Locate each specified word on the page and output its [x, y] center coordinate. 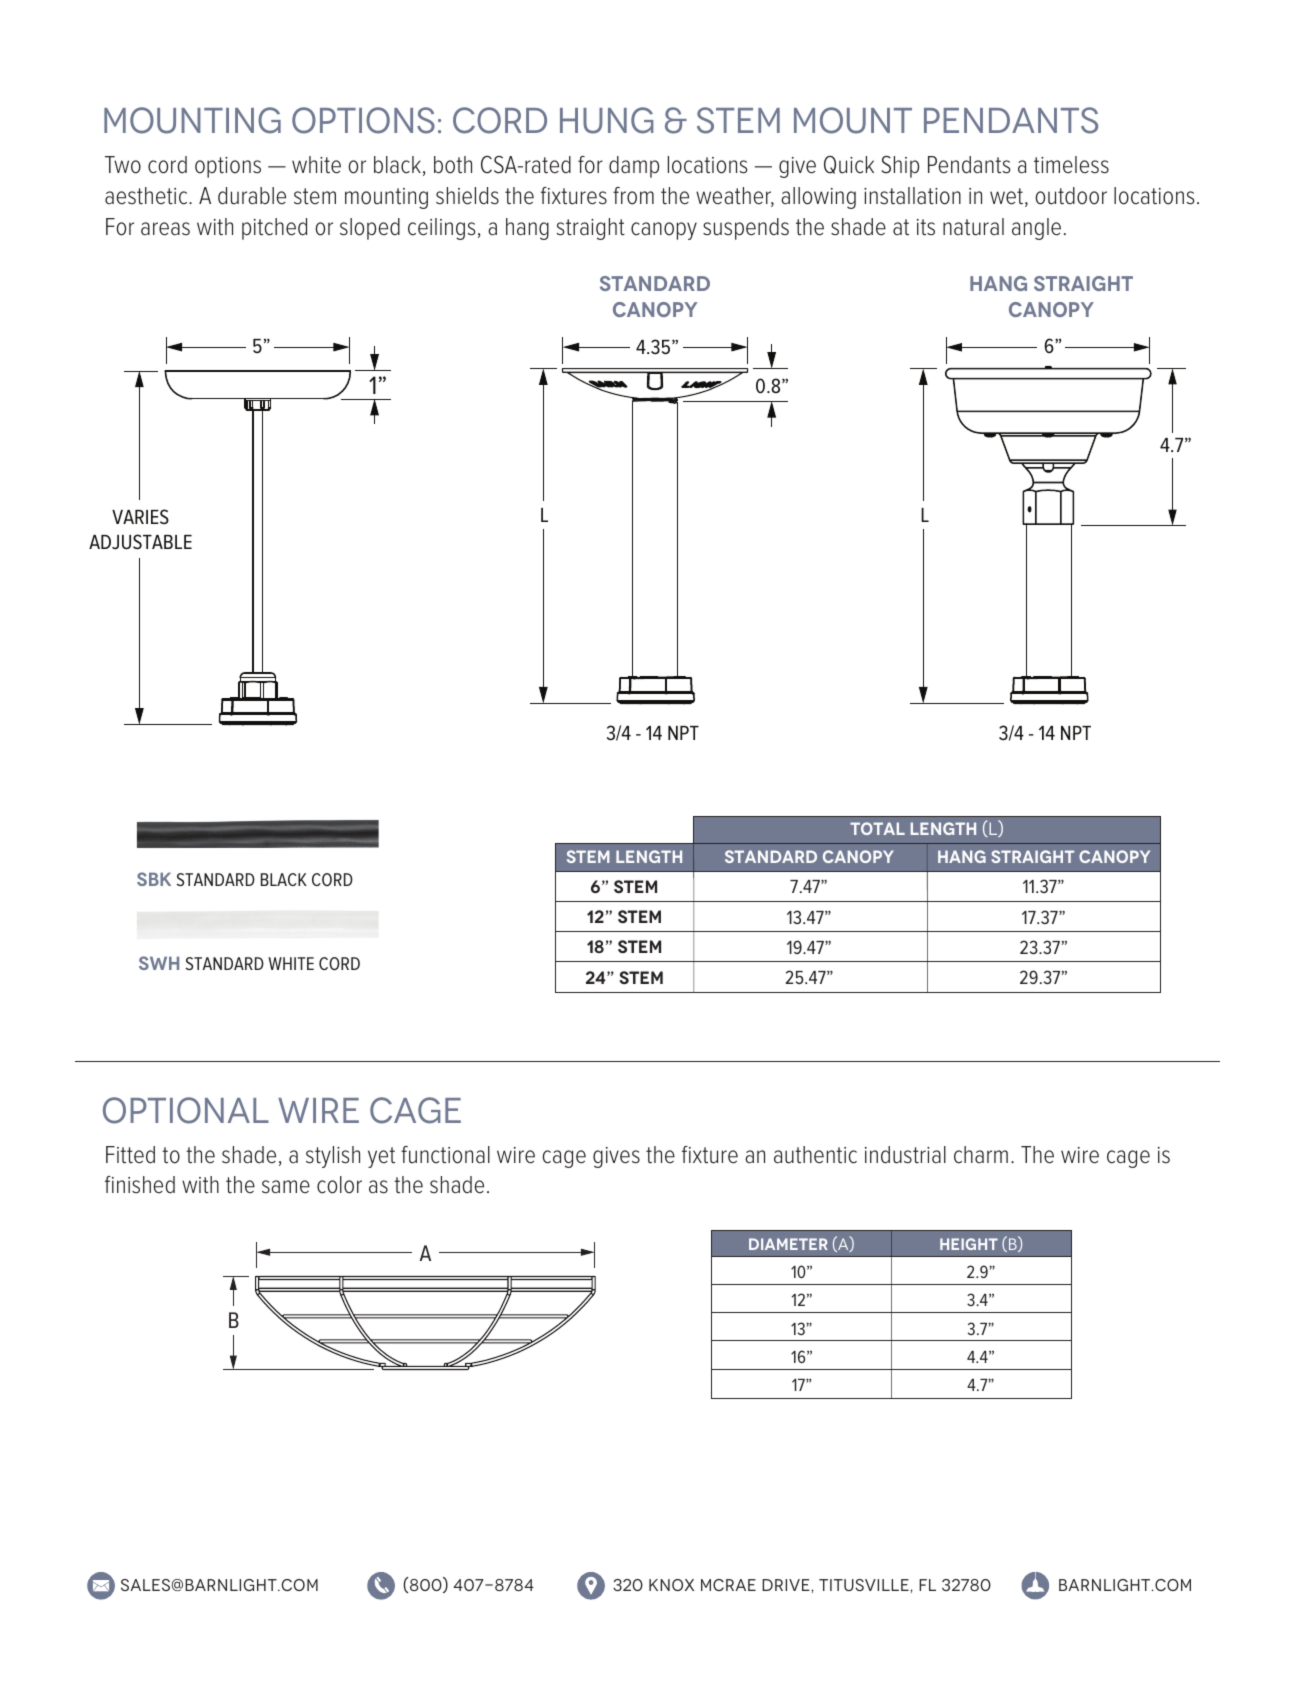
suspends [746, 229]
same [286, 1187]
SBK [154, 879]
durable [252, 196]
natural [973, 227]
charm [981, 1155]
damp [634, 167]
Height [969, 1244]
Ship [900, 166]
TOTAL [877, 828]
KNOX [671, 1585]
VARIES [140, 516]
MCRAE [728, 1585]
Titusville [865, 1585]
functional [445, 1155]
